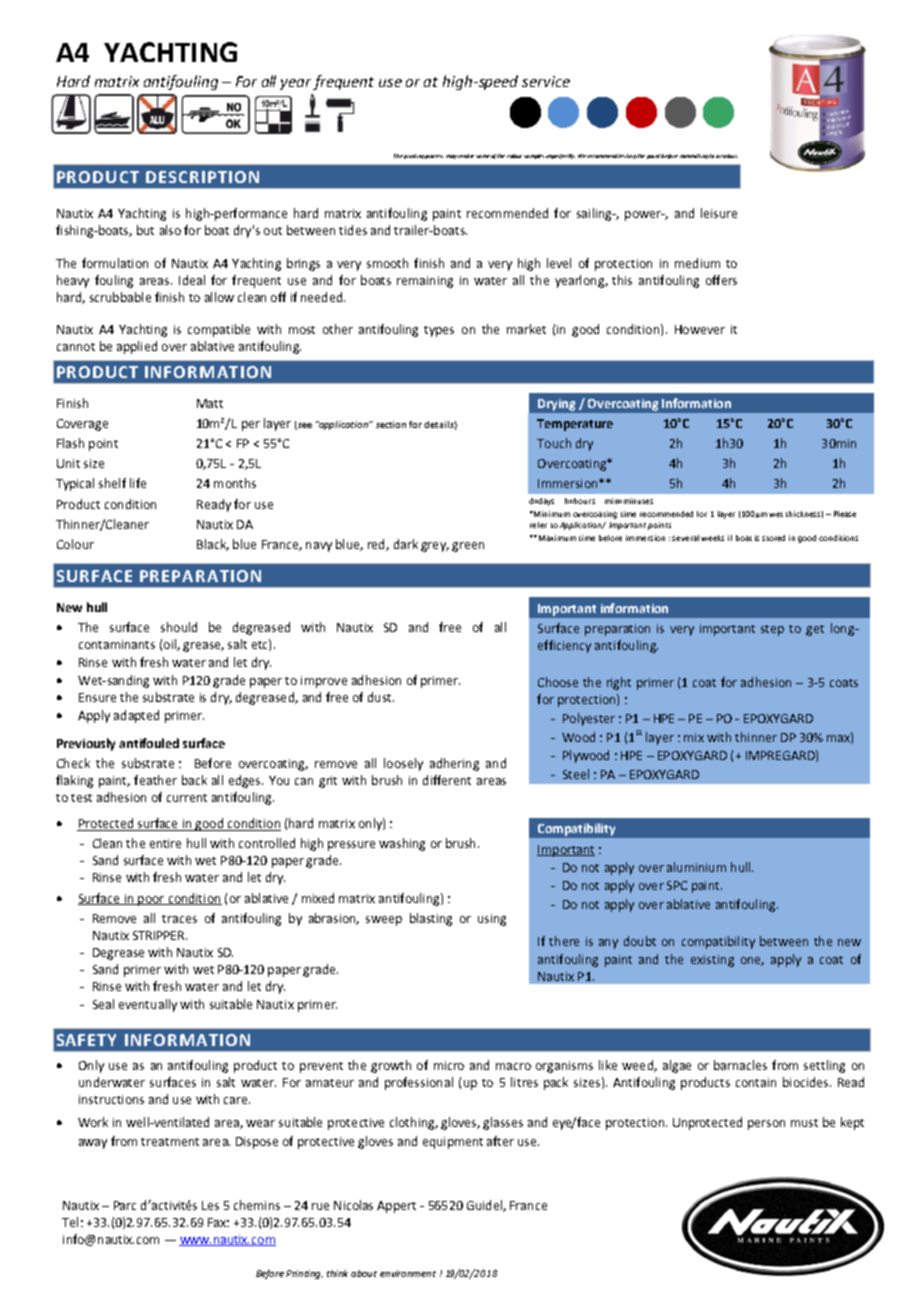 The width and height of the screenshot is (924, 1308). I want to click on life, so click(138, 483).
